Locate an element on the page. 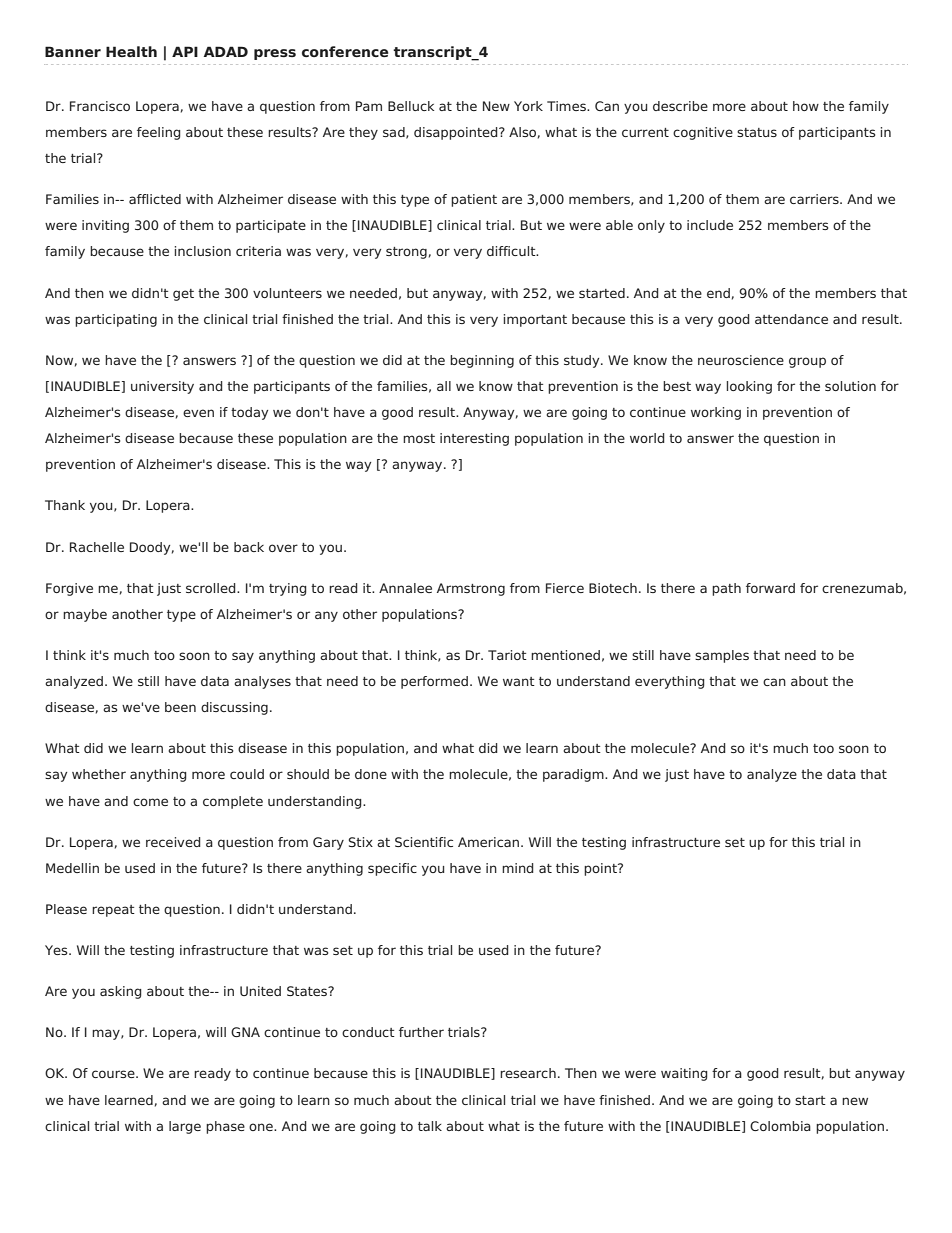 This document has height=1233, width=952. York is located at coordinates (528, 106).
